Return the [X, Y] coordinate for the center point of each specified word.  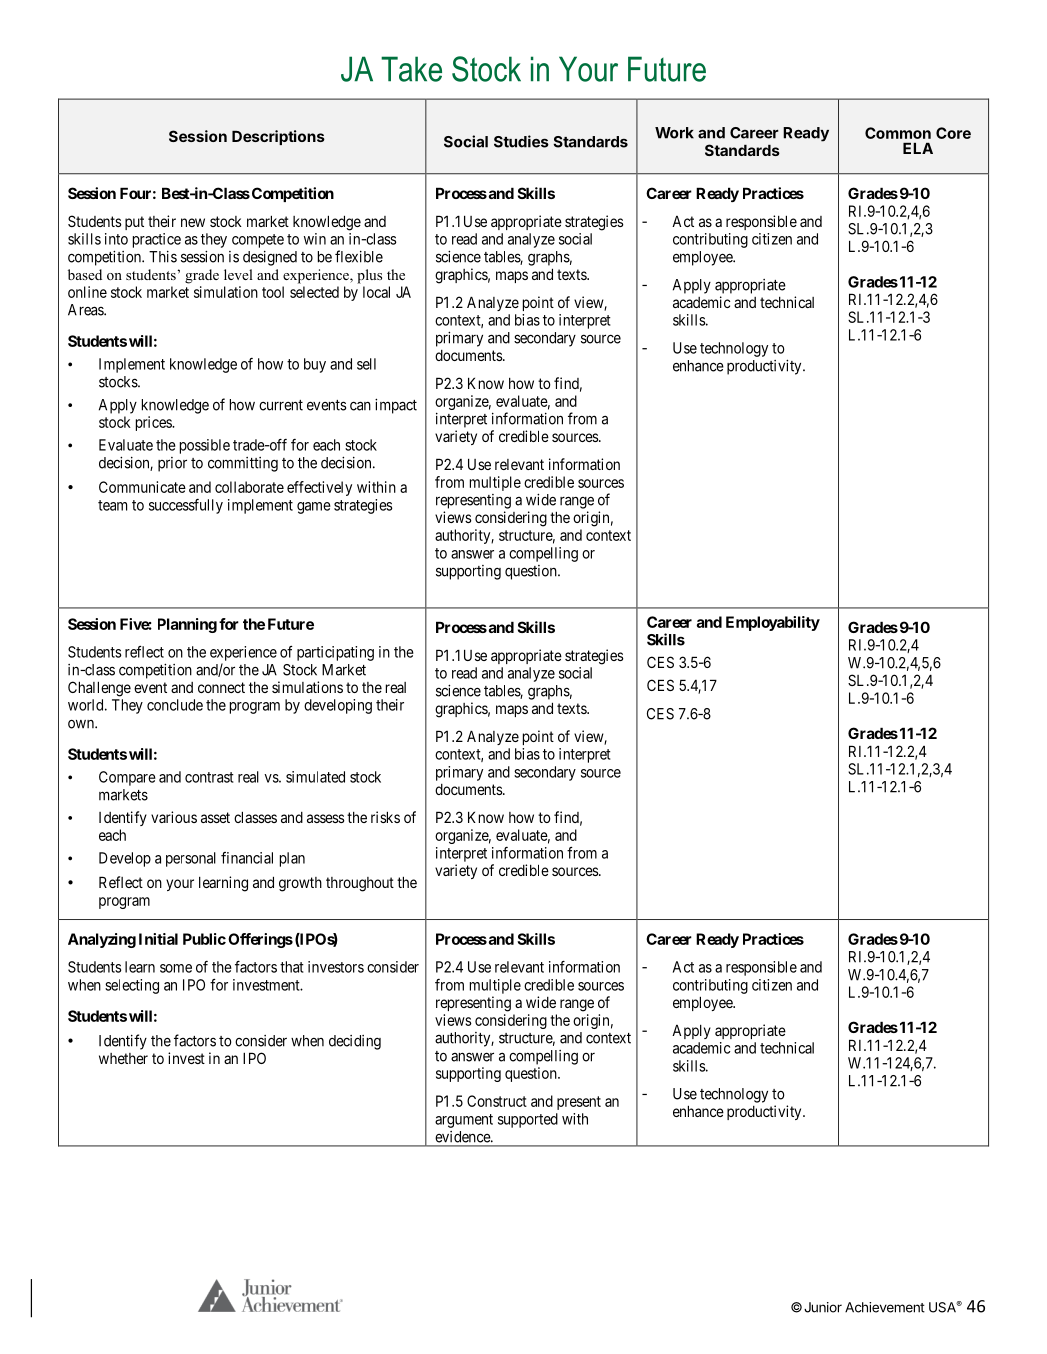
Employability [773, 623]
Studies [521, 141]
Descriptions [278, 137]
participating [335, 653]
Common [898, 133]
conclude [175, 705]
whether [123, 1058]
